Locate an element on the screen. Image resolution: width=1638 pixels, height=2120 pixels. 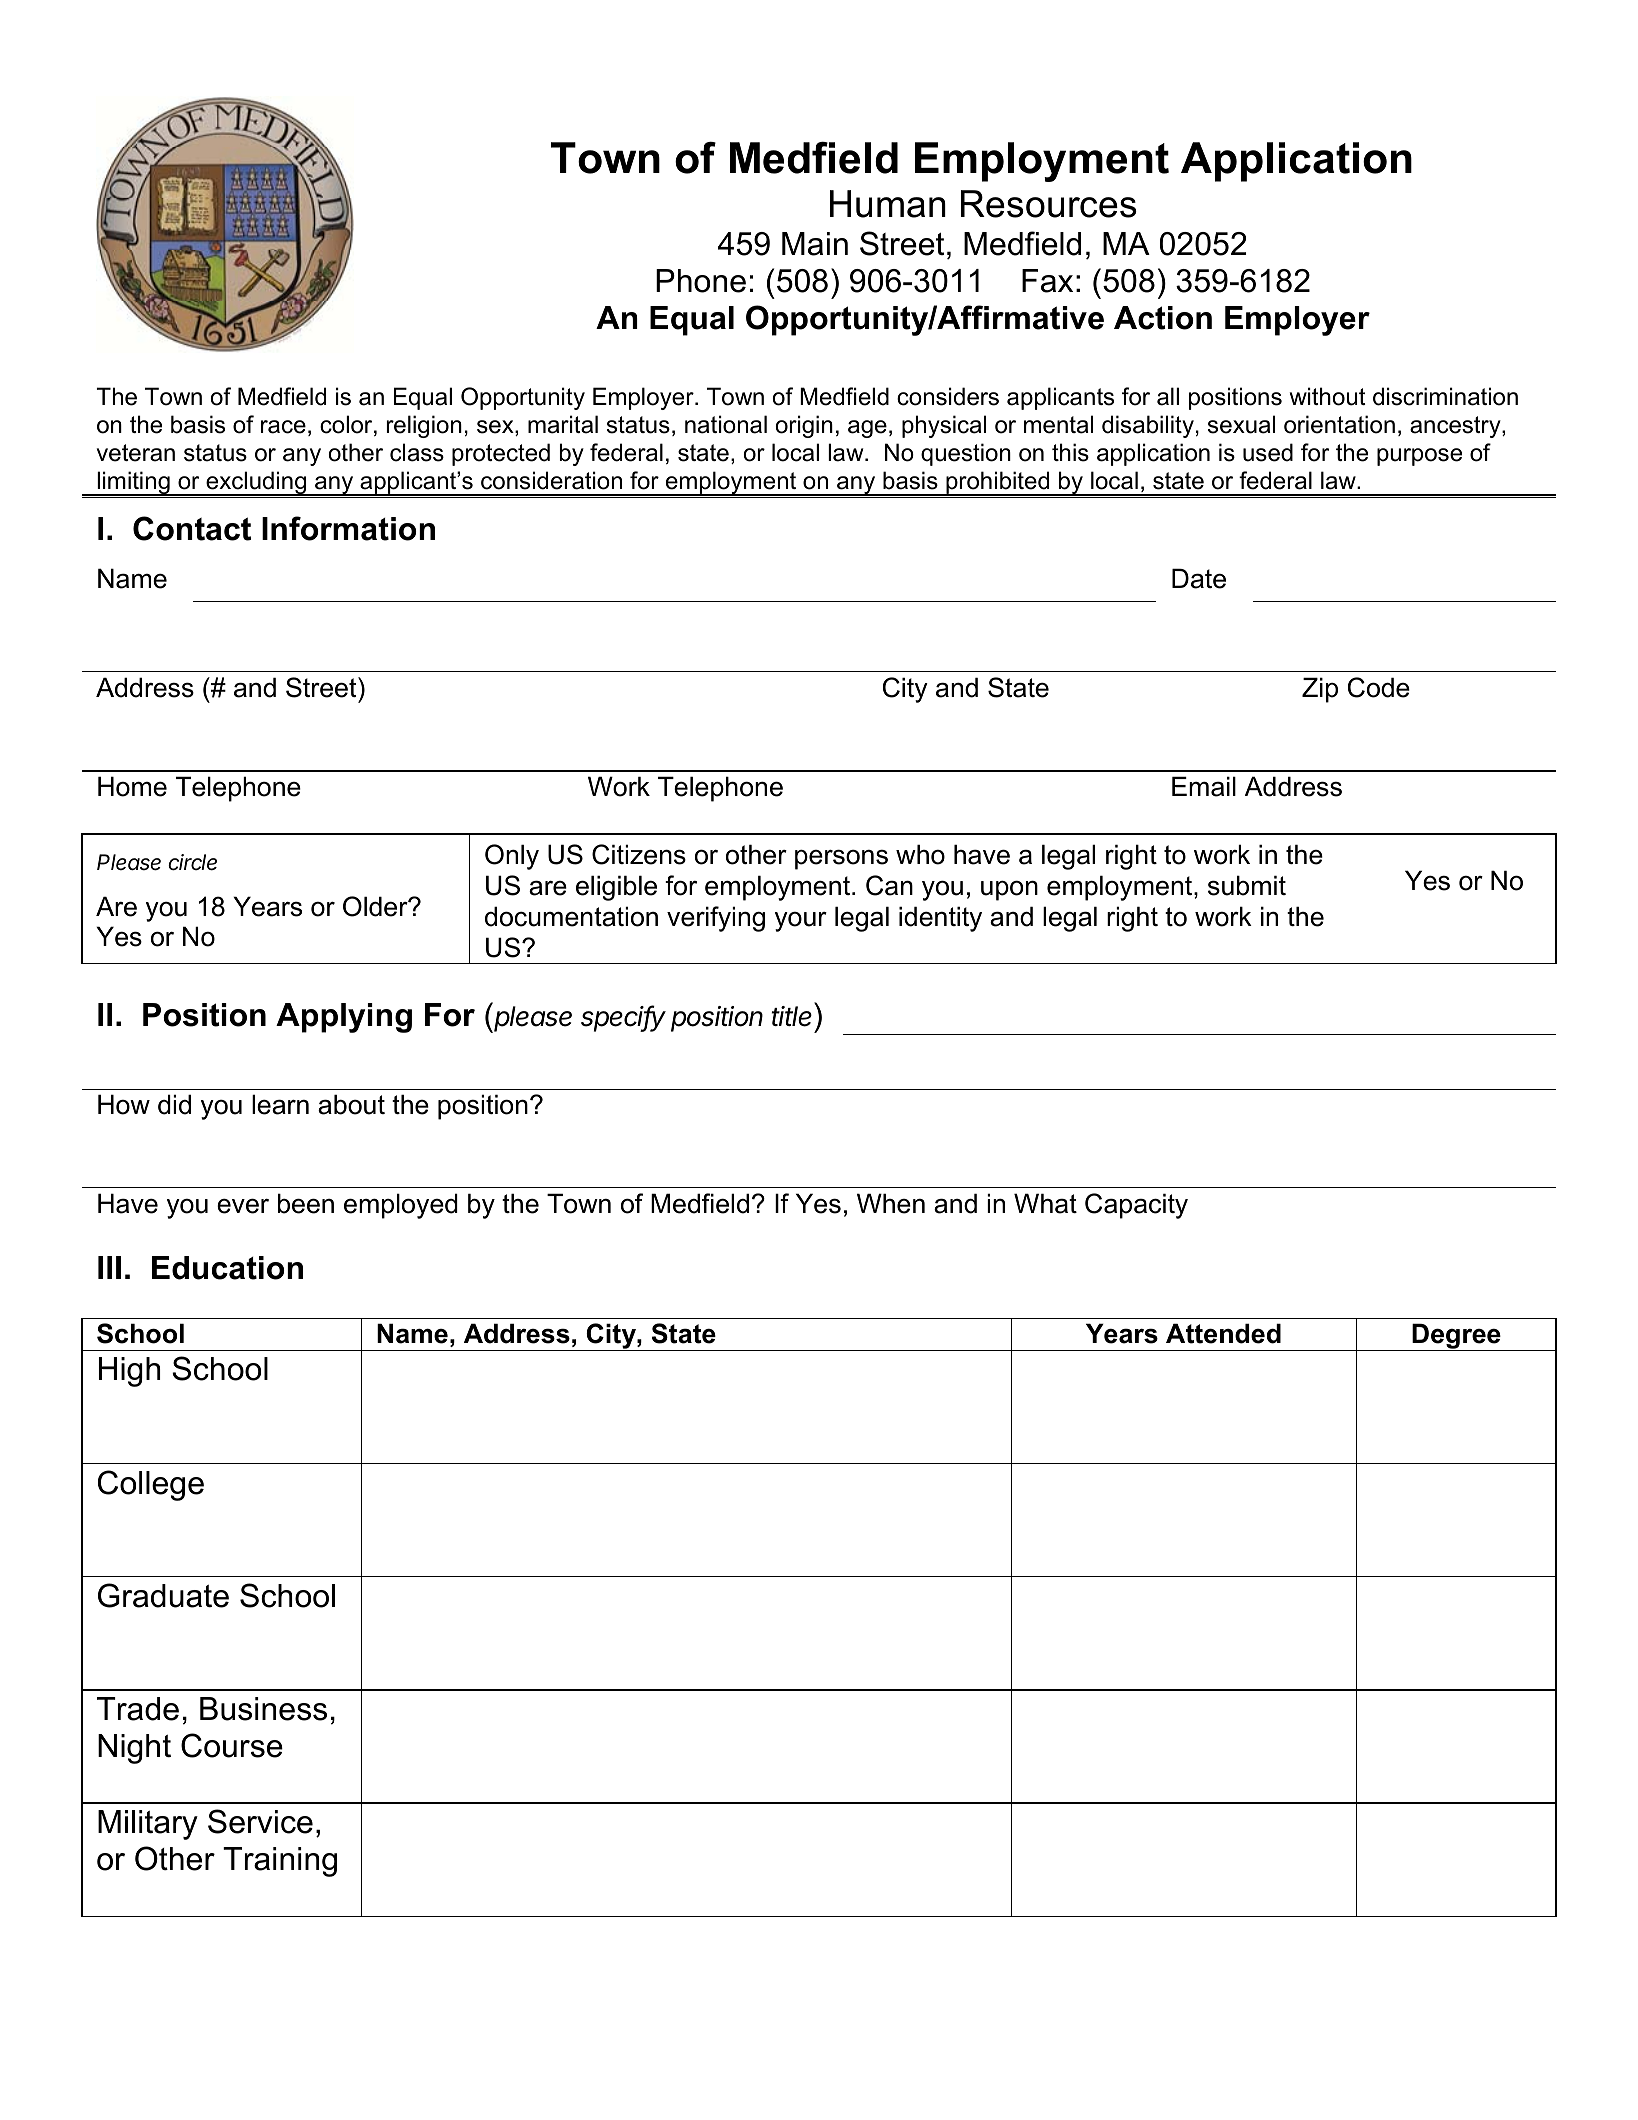
Attended is located at coordinates (1223, 1333).
